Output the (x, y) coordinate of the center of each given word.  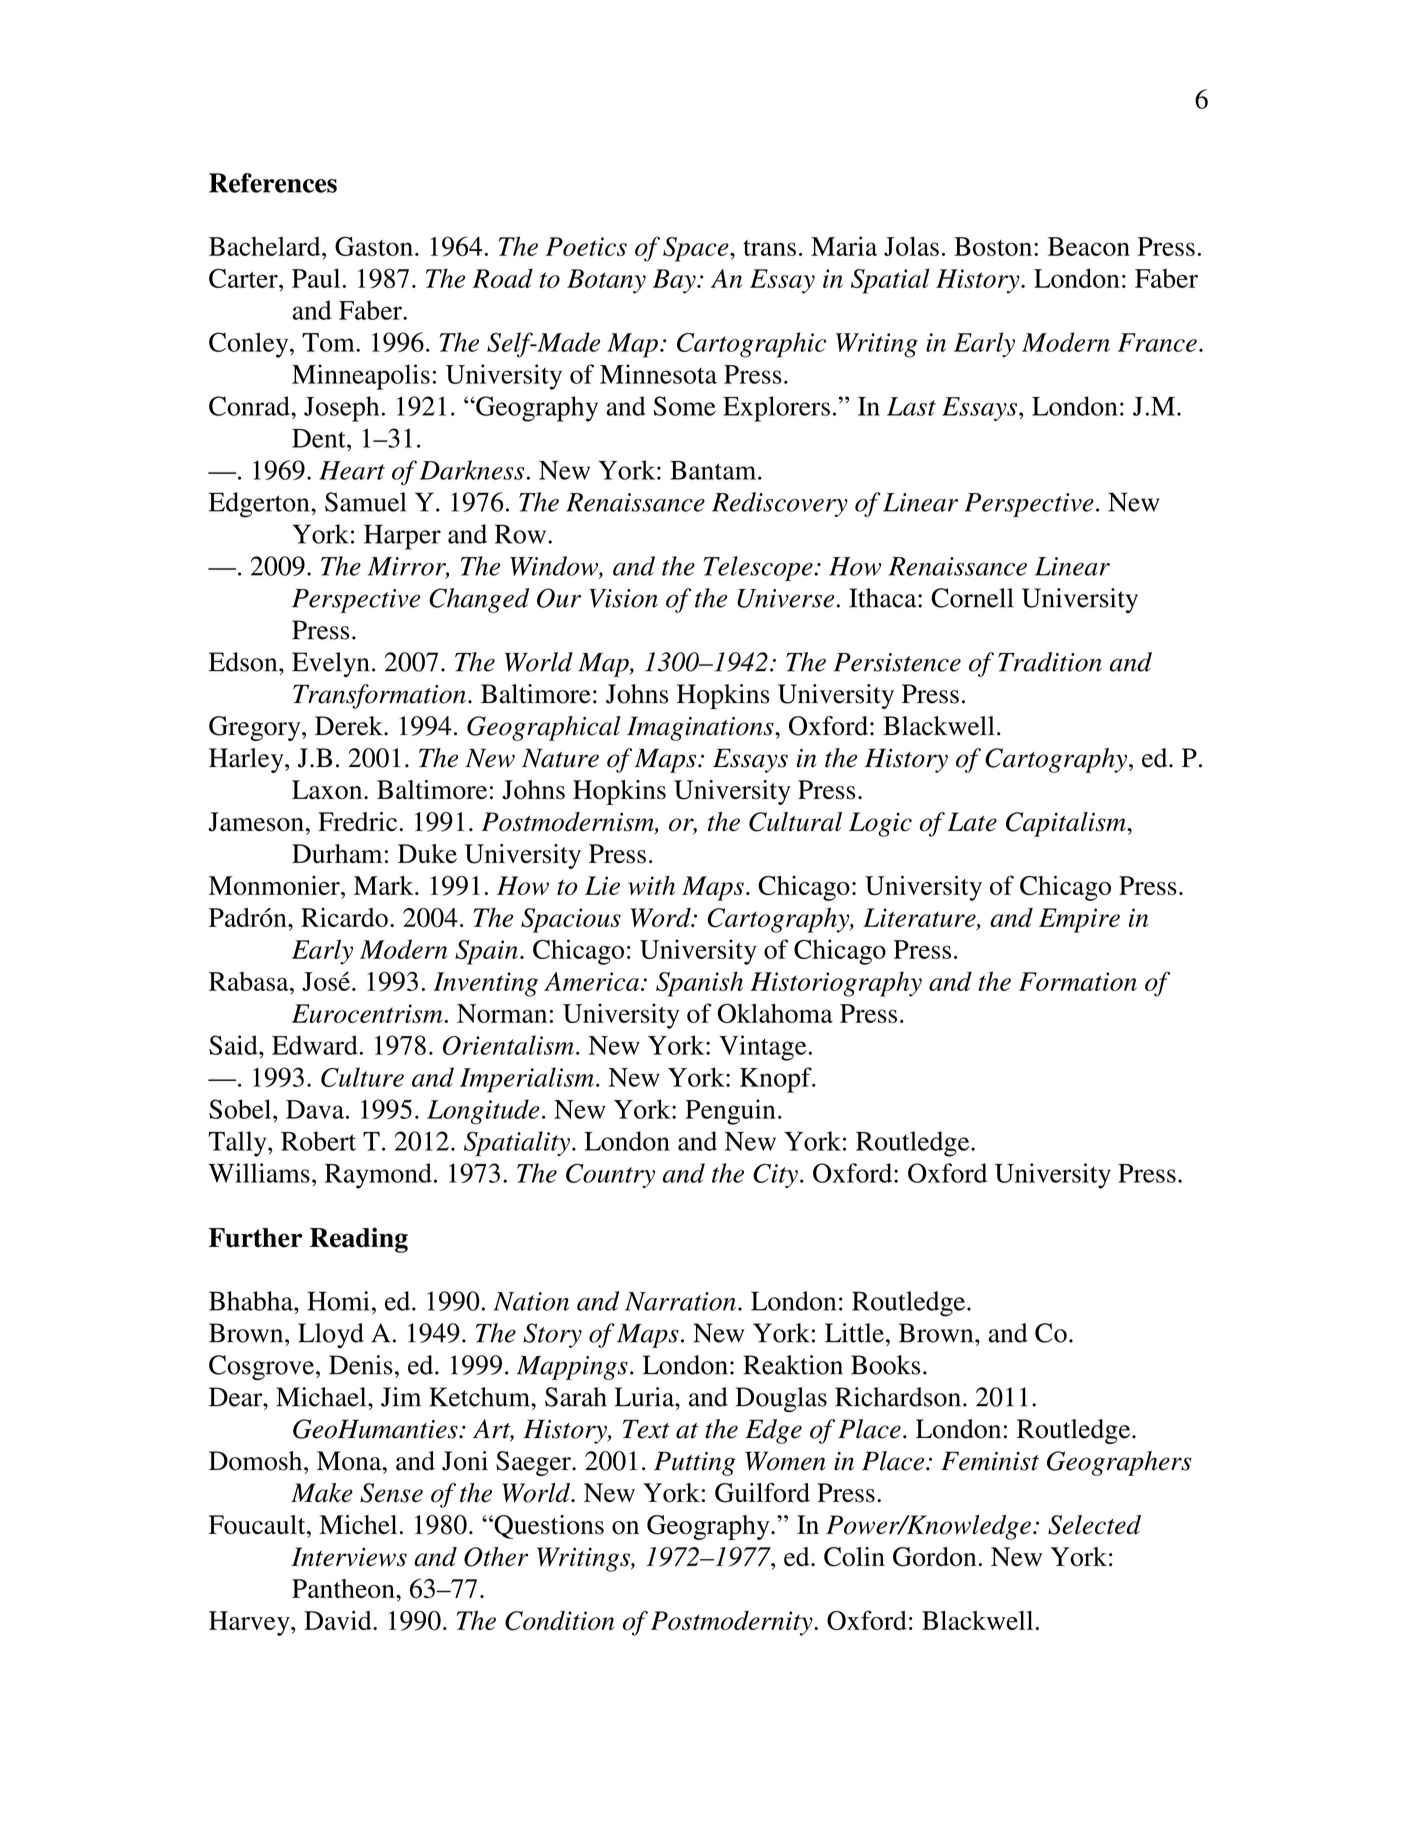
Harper (402, 537)
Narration (680, 1301)
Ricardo (344, 917)
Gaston (374, 246)
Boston (993, 246)
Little (854, 1333)
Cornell (972, 598)
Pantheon (344, 1588)
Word (661, 917)
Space (697, 249)
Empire (1079, 920)
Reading (359, 1240)
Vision (623, 598)
